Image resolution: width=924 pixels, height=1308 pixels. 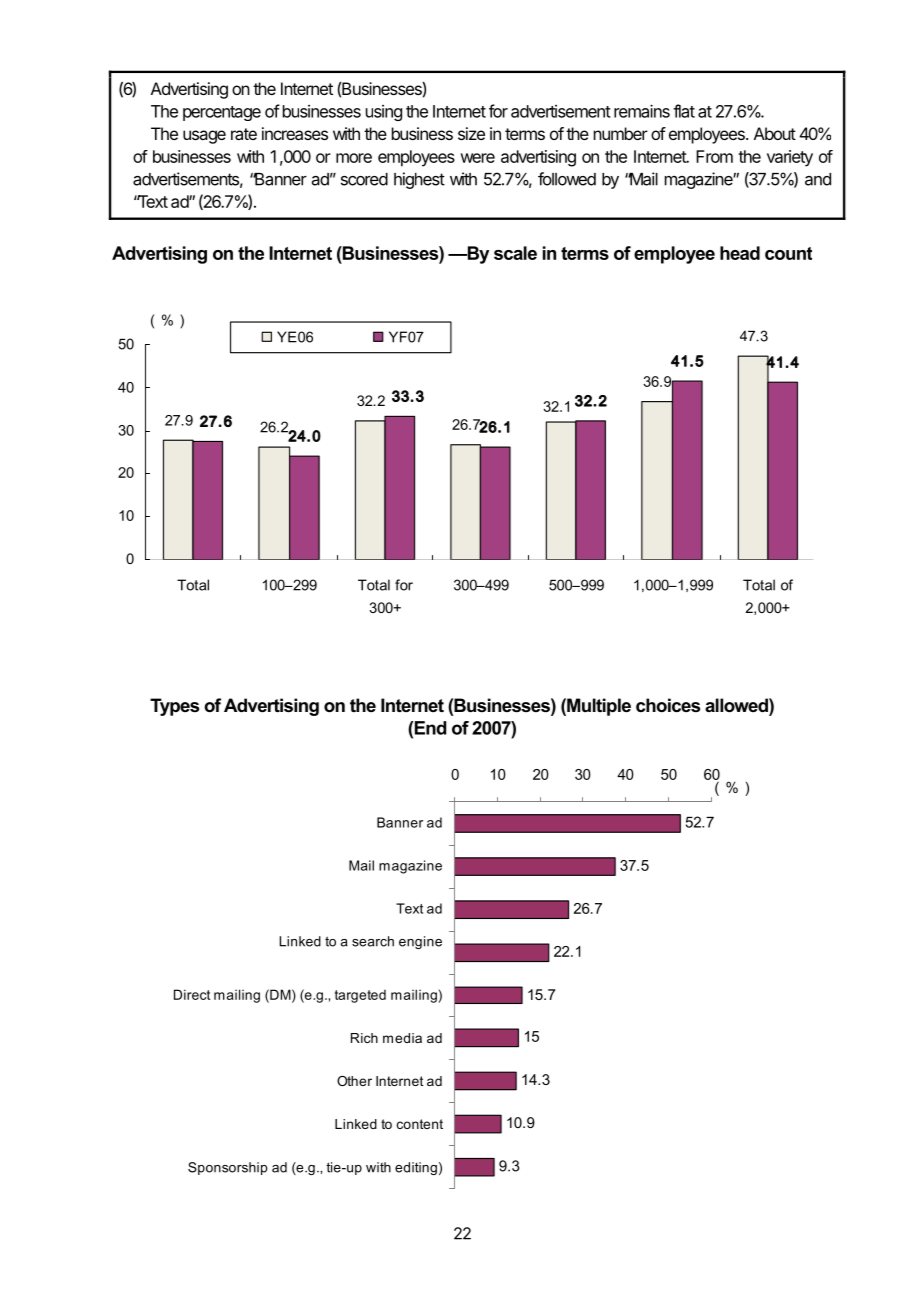 I want to click on choices, so click(x=668, y=705).
